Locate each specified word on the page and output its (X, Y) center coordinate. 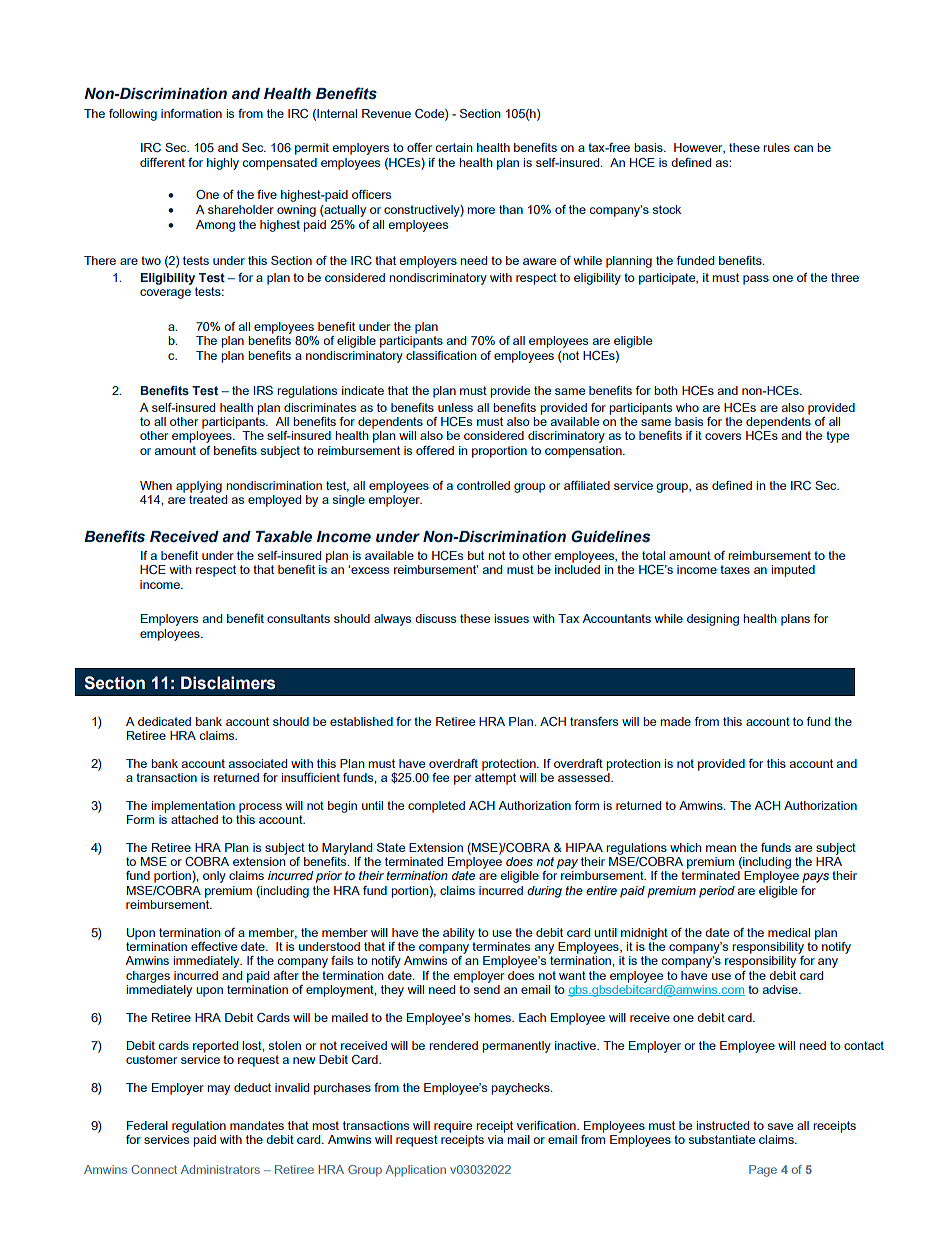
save (780, 1126)
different (162, 162)
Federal (147, 1125)
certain (454, 147)
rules (776, 147)
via (496, 1138)
